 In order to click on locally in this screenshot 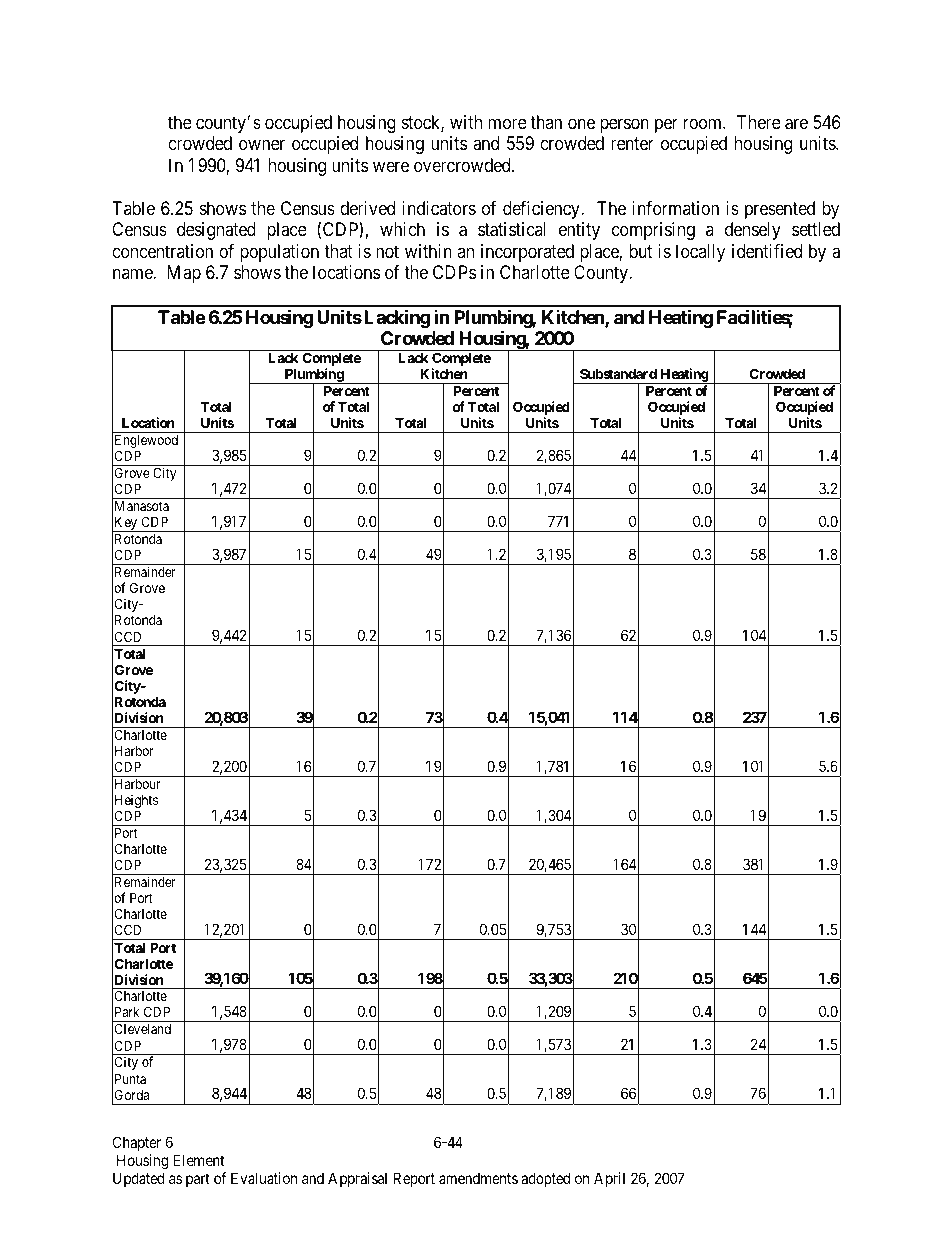, I will do `click(700, 253)`.
